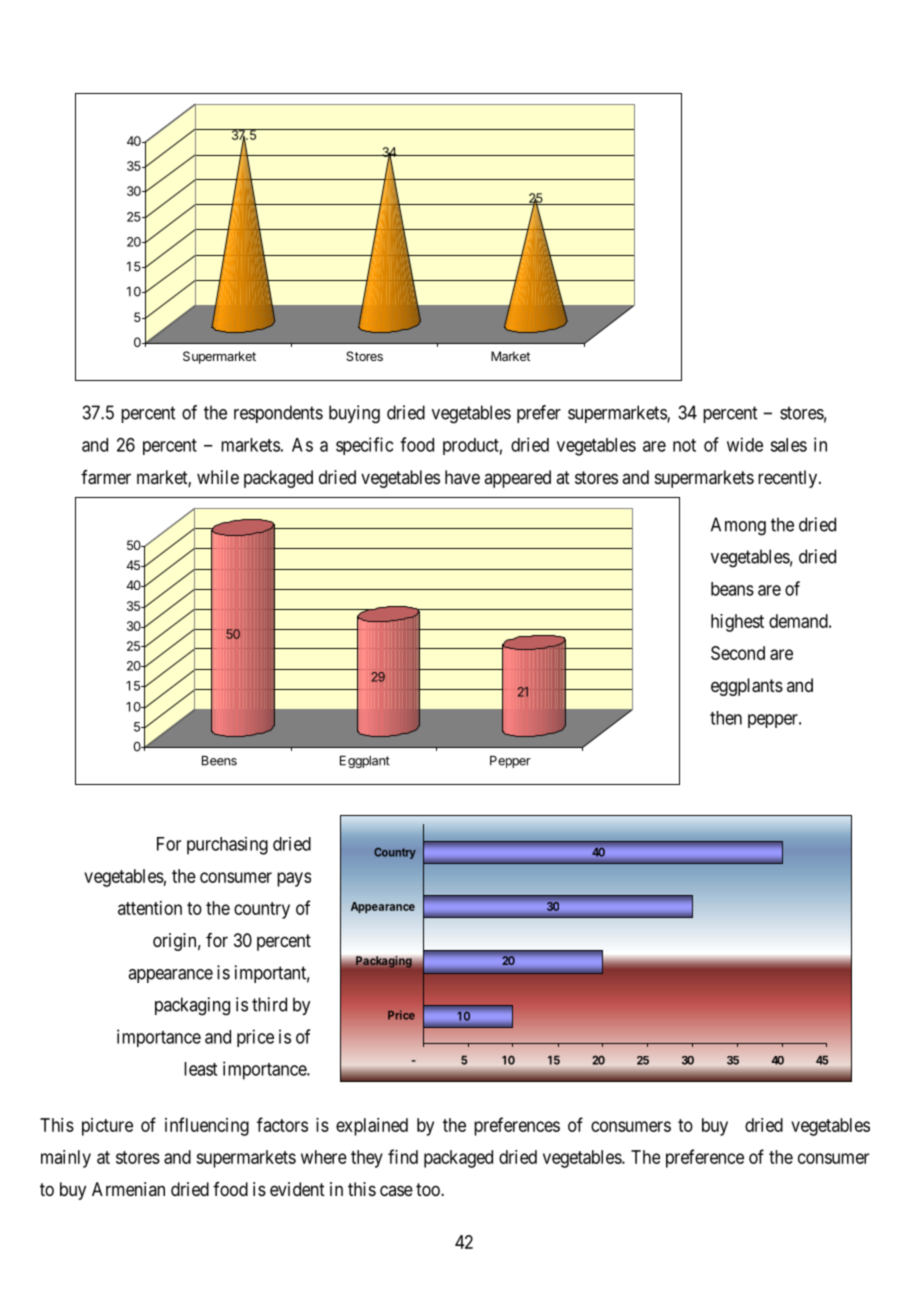 The image size is (924, 1308). I want to click on specific, so click(364, 446).
